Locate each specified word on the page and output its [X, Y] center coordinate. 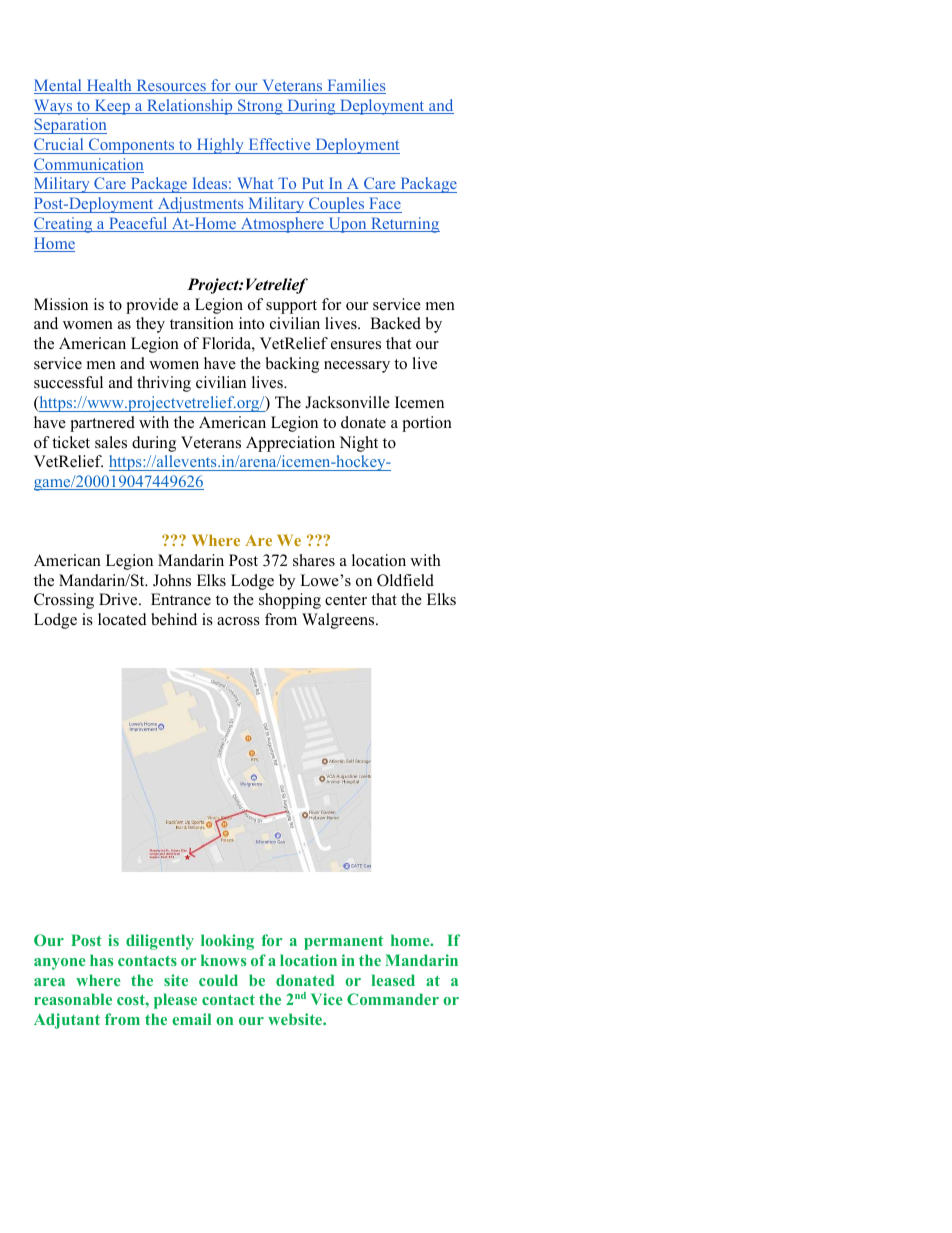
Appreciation [290, 444]
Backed [395, 323]
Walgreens [339, 621]
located [122, 619]
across [238, 621]
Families [355, 86]
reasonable [73, 999]
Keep [112, 107]
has [101, 960]
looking [227, 942]
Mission [61, 304]
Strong [260, 107]
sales [111, 442]
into [251, 323]
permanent [343, 943]
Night [358, 444]
